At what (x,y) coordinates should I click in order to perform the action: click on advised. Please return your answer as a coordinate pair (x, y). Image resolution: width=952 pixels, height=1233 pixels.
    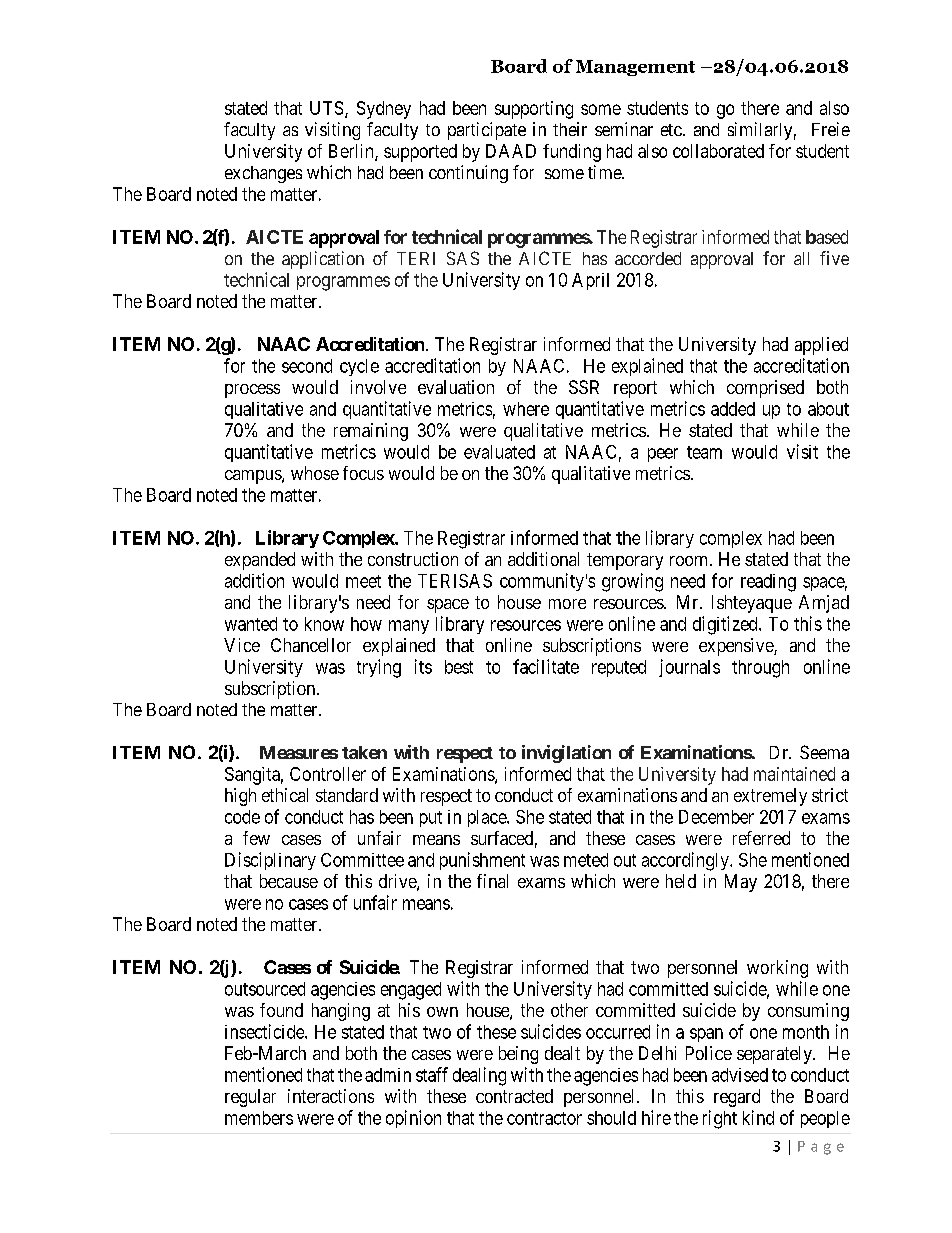
    Looking at the image, I should click on (740, 1075).
